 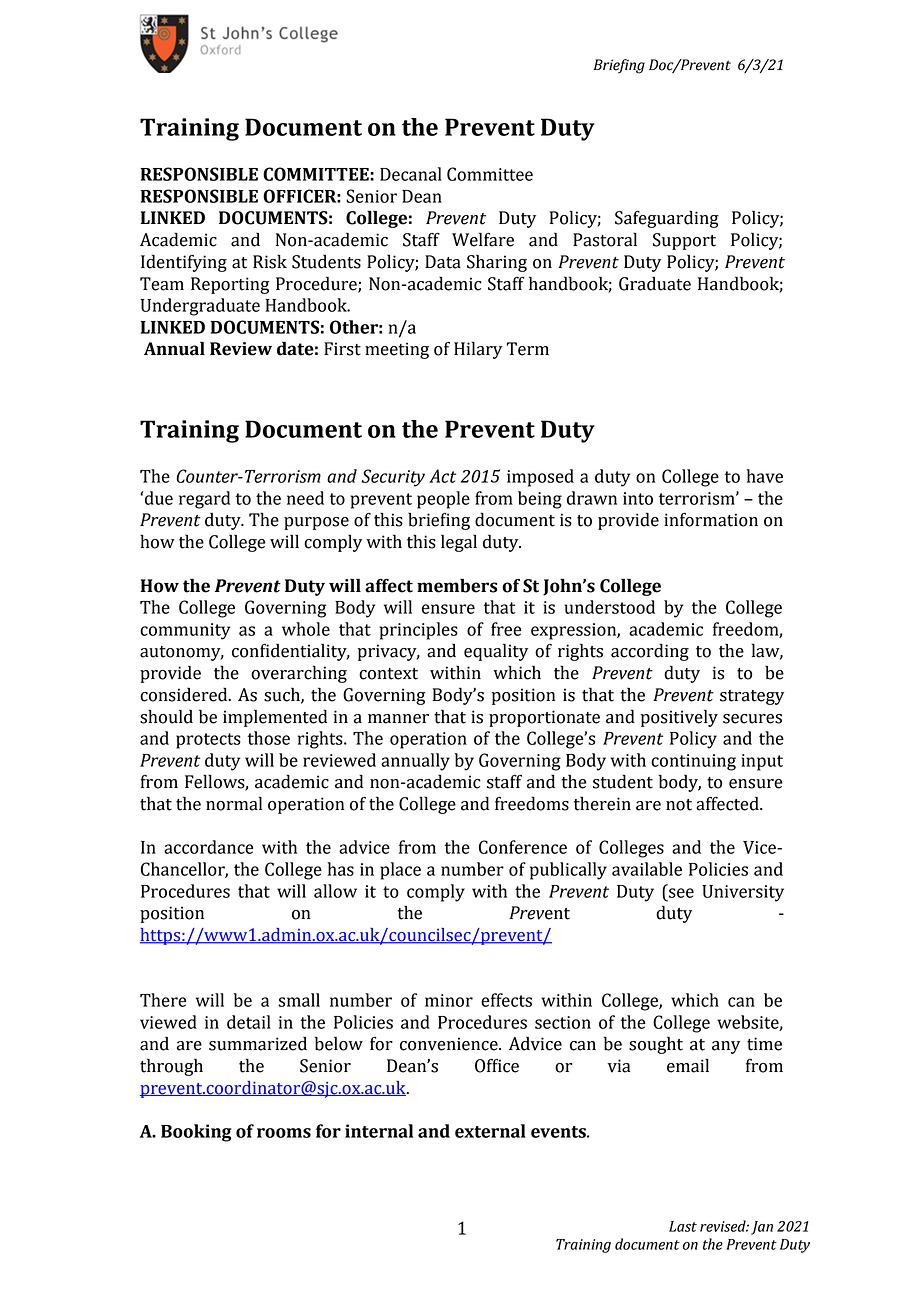 What do you see at coordinates (443, 262) in the screenshot?
I see `Data` at bounding box center [443, 262].
